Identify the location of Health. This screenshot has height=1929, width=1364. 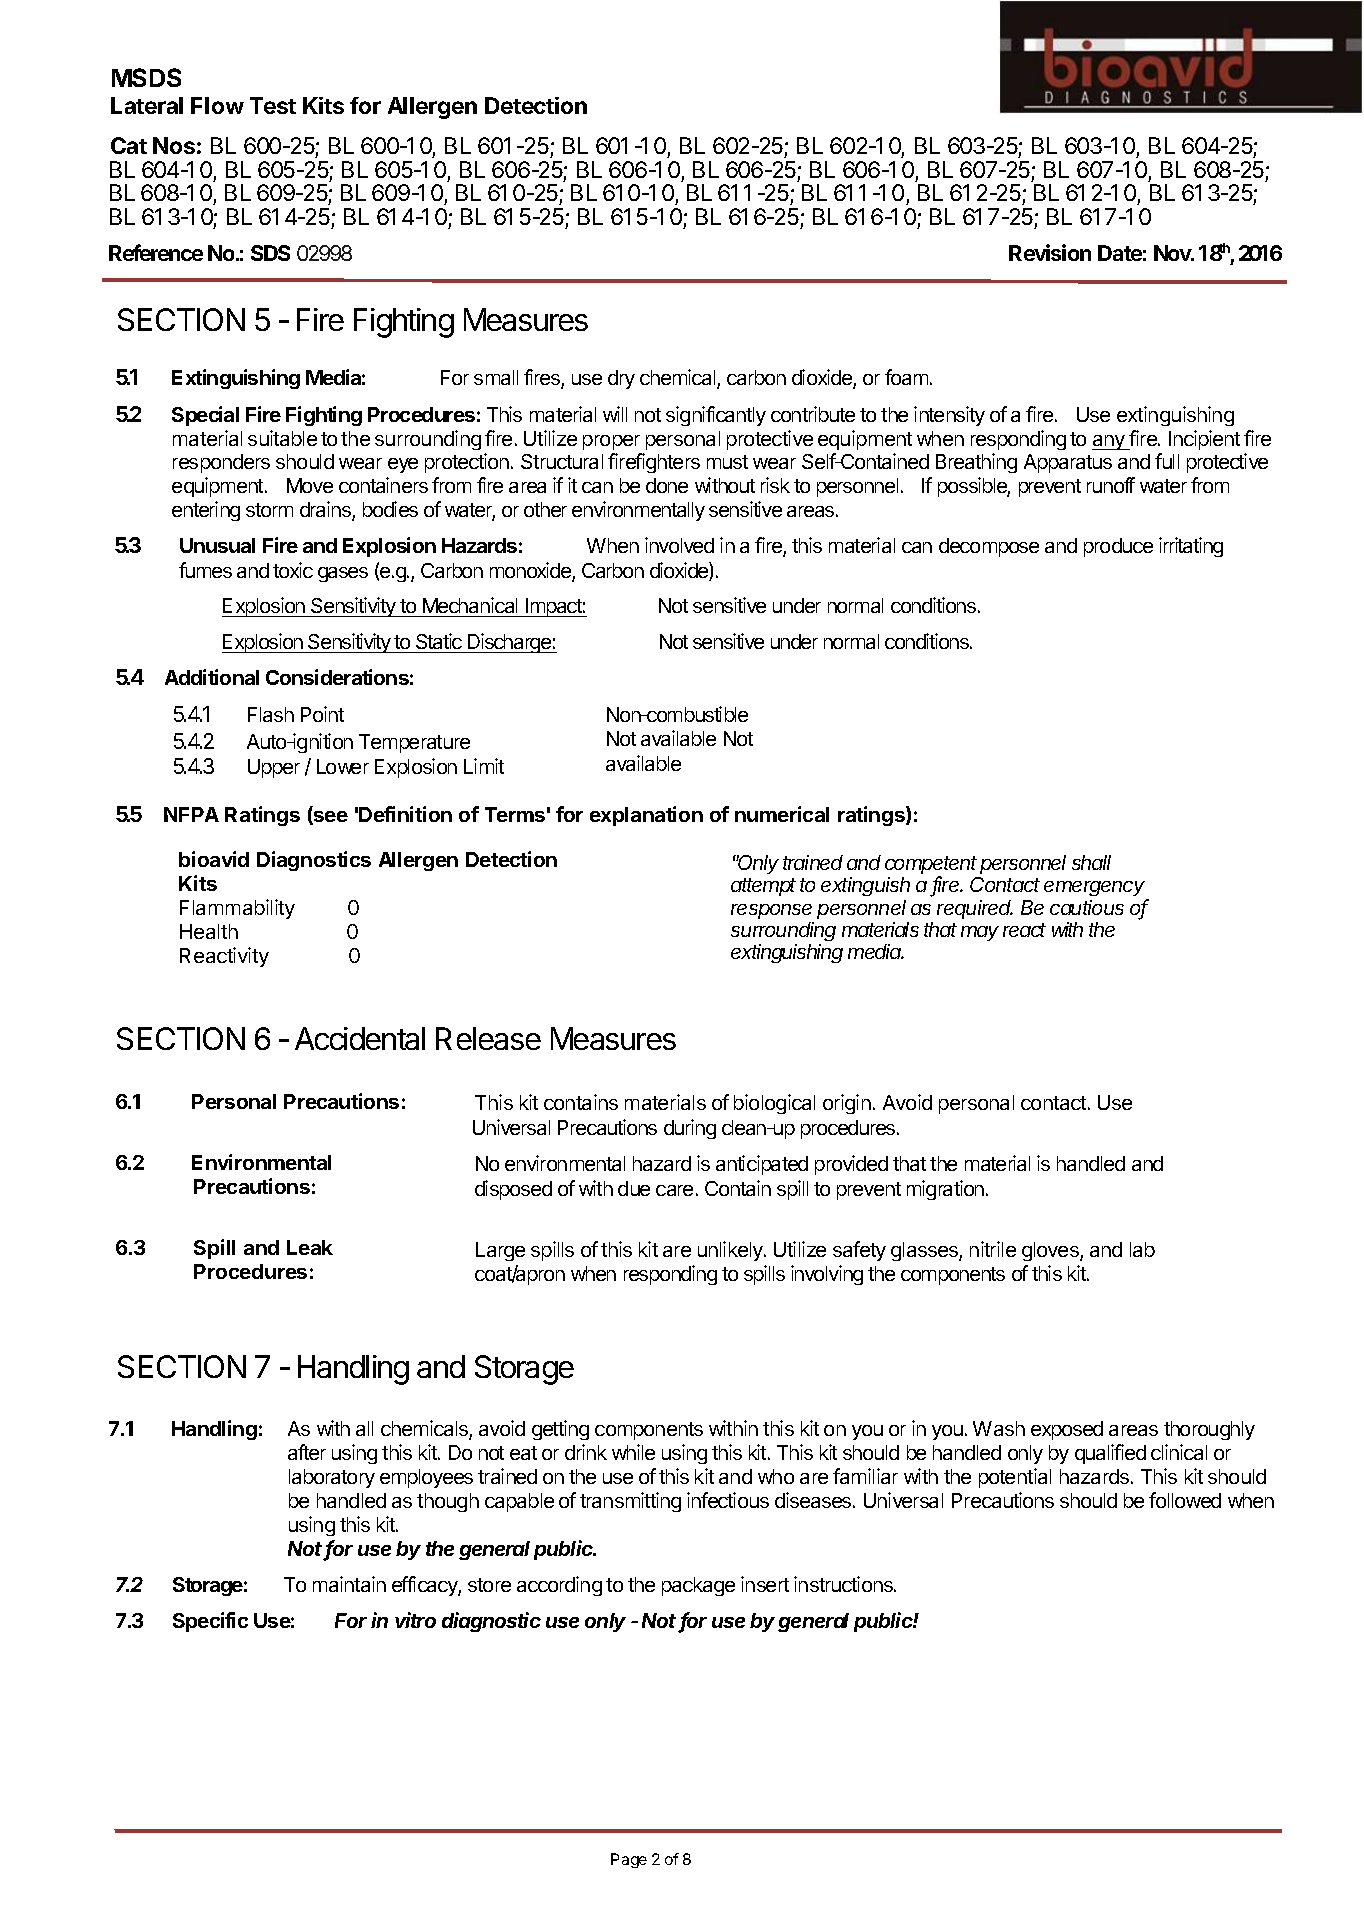
(209, 931).
